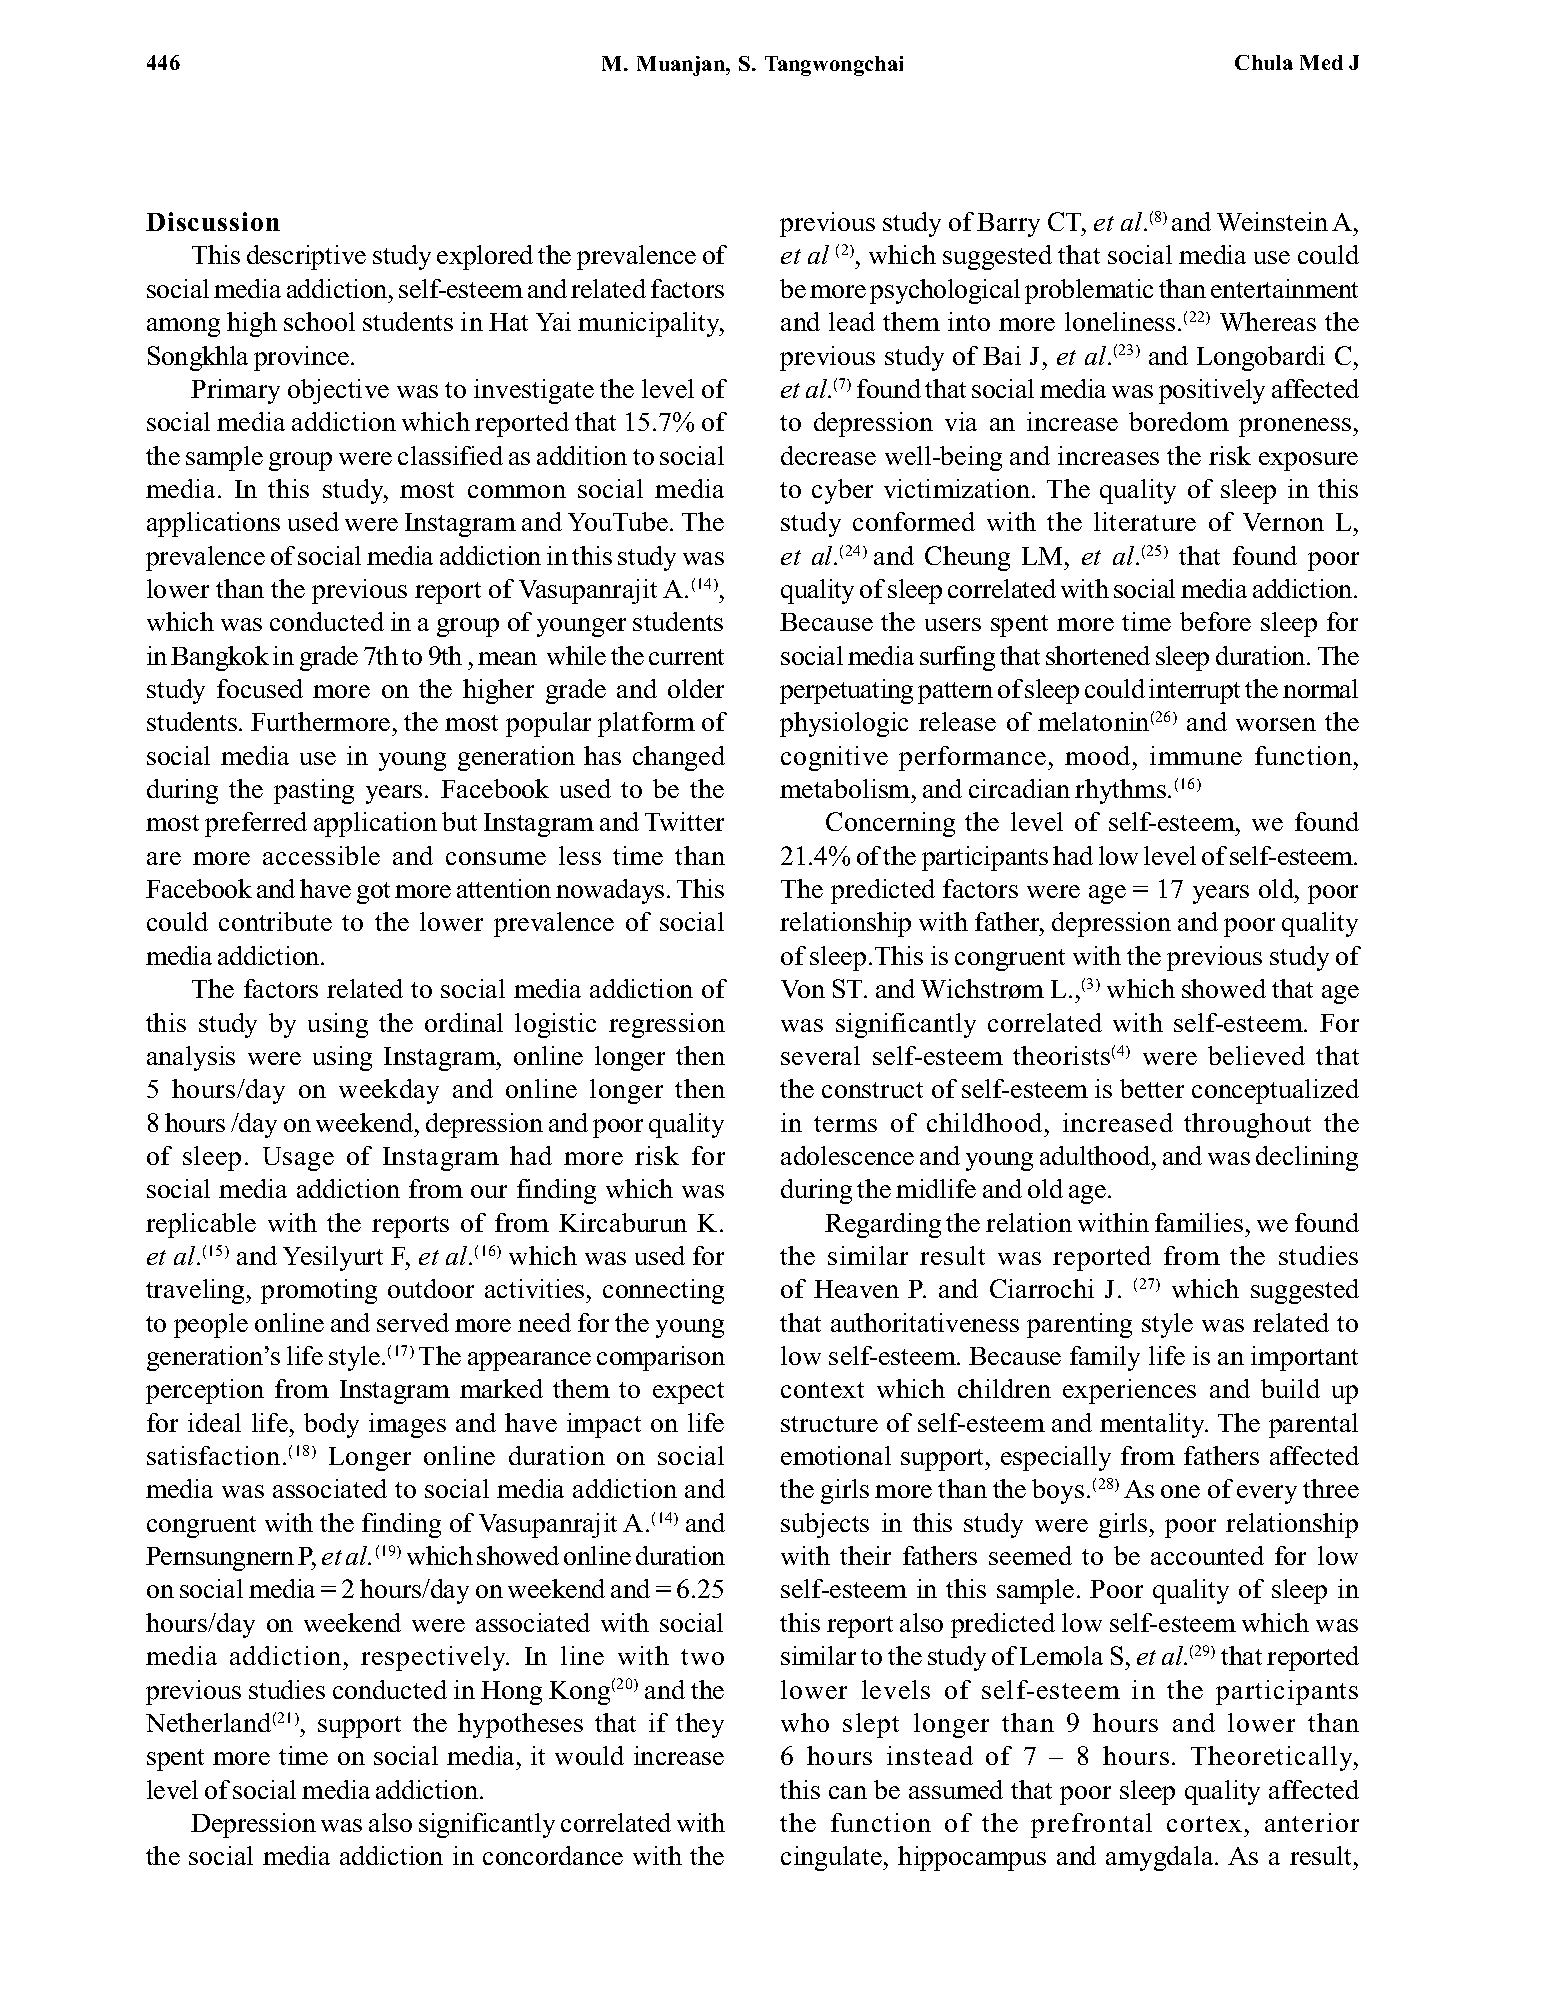 The height and width of the page is (2001, 1547). I want to click on lead, so click(852, 321).
